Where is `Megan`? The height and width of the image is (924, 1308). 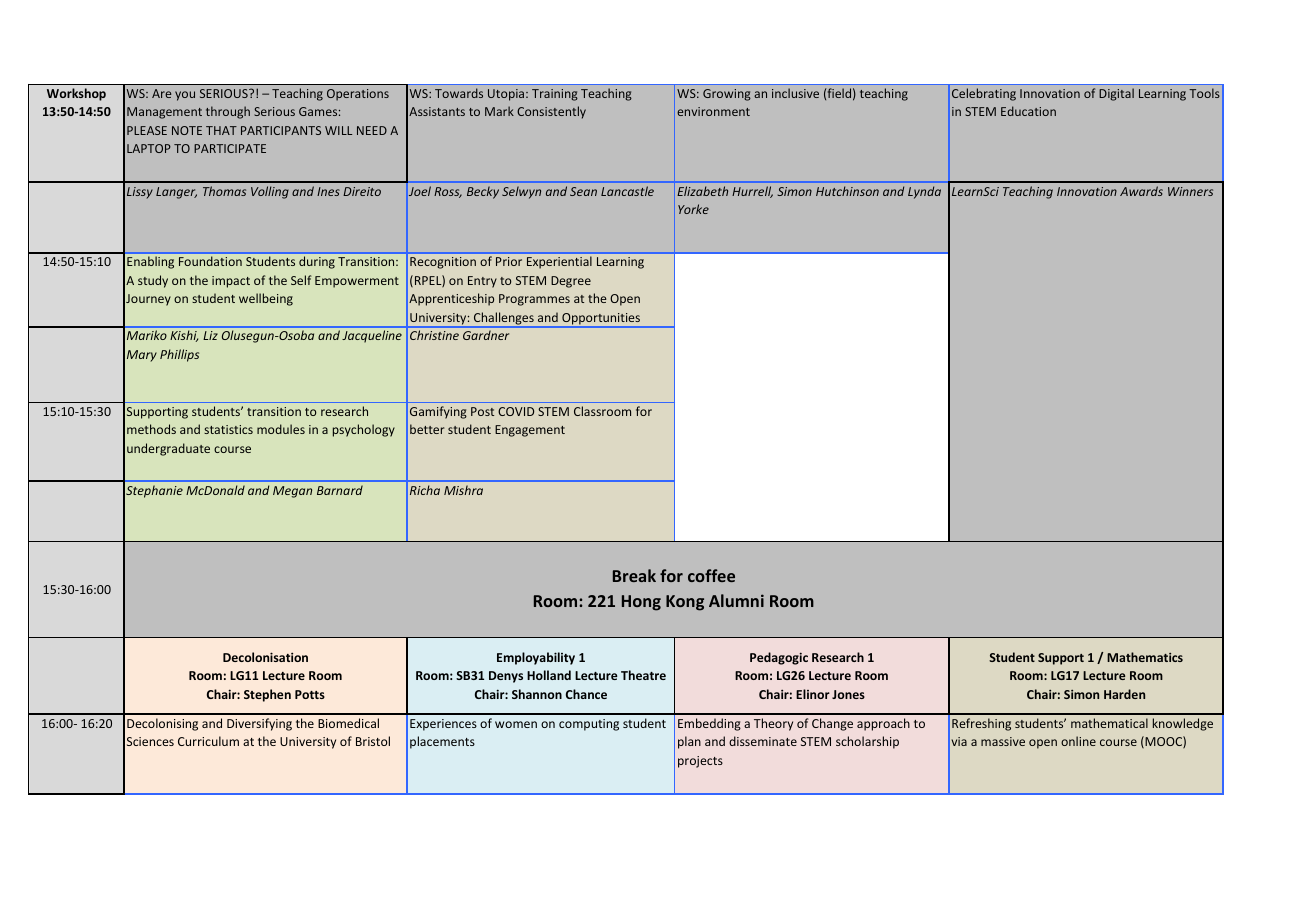
Megan is located at coordinates (292, 492).
